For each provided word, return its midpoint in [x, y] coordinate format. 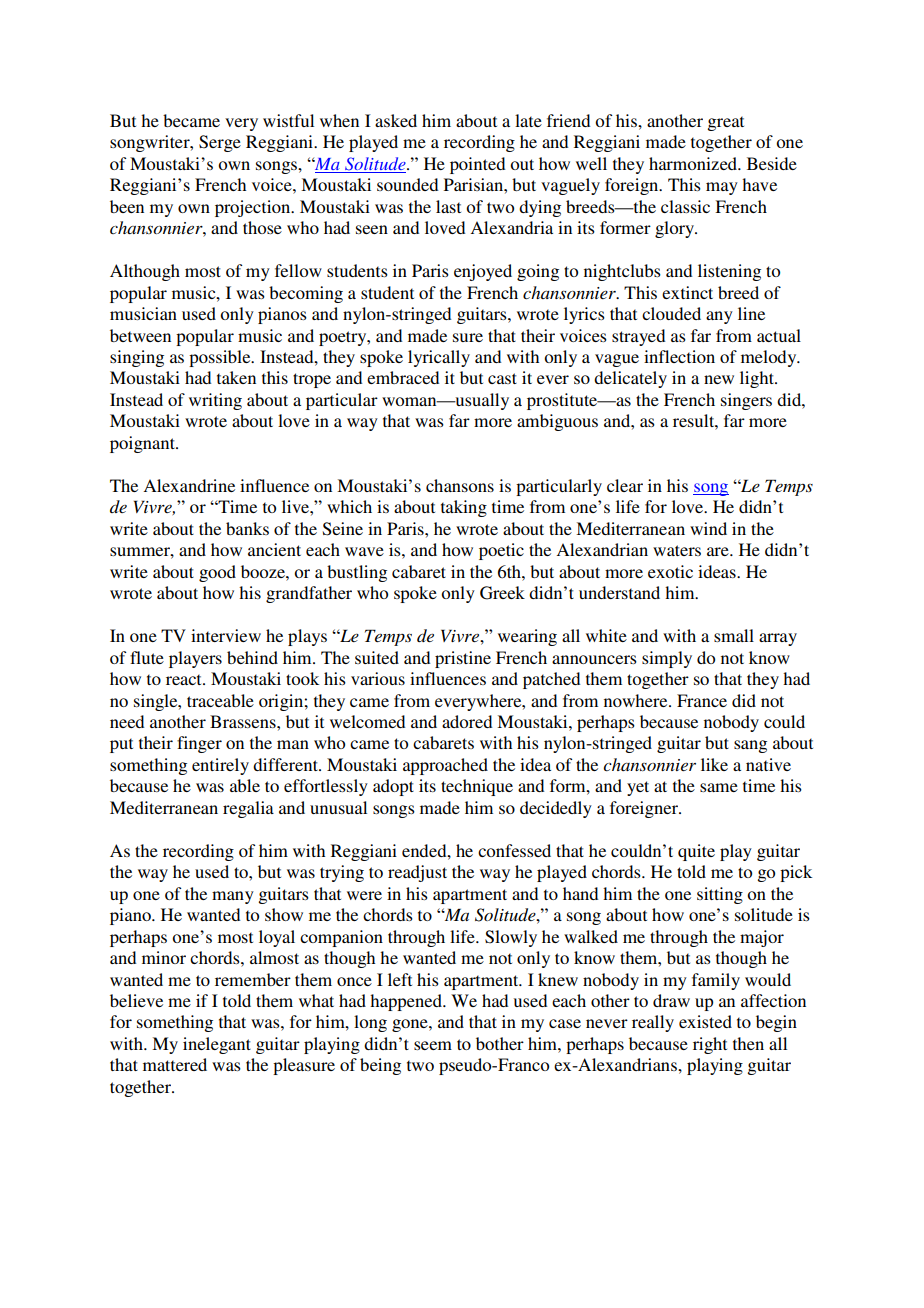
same [719, 787]
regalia [248, 809]
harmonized [694, 163]
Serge [220, 143]
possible [221, 358]
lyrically [439, 358]
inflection [679, 356]
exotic [670, 571]
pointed [477, 165]
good [217, 573]
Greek [502, 593]
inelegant [217, 1045]
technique [477, 787]
